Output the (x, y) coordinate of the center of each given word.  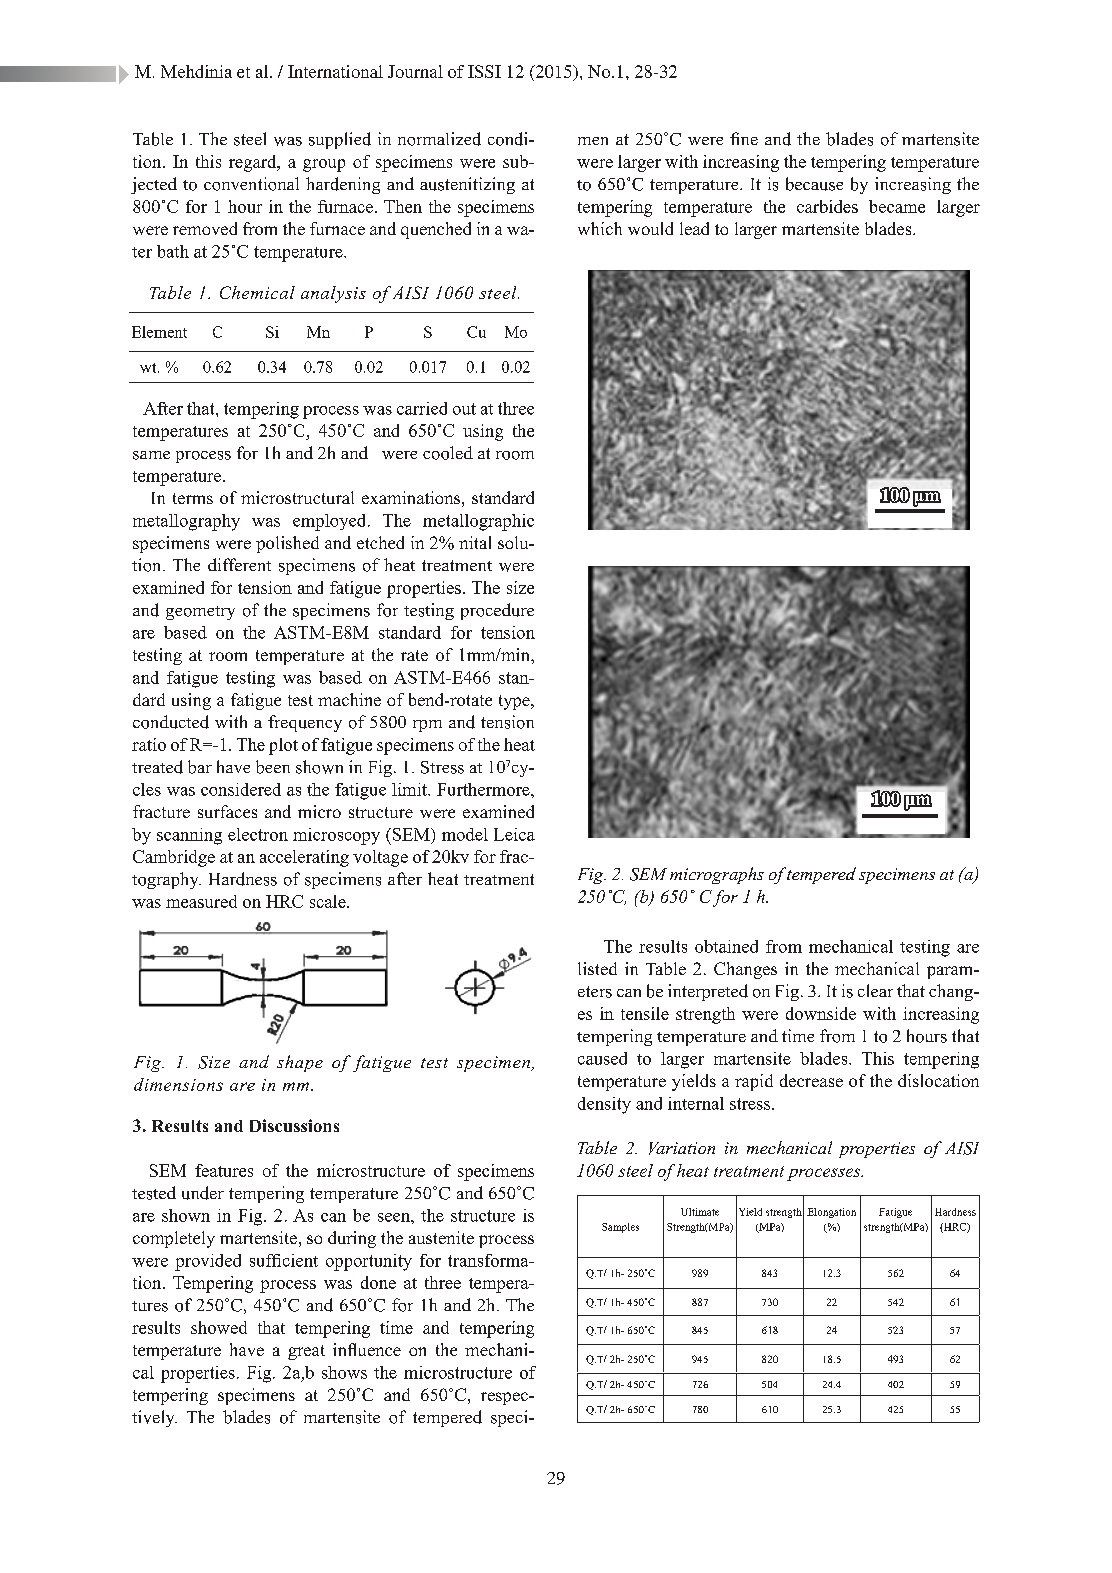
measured (201, 901)
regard (254, 163)
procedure (497, 611)
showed (219, 1327)
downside (821, 1013)
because (814, 184)
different (239, 564)
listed (597, 968)
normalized (439, 139)
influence (367, 1349)
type (515, 702)
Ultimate (700, 1212)
